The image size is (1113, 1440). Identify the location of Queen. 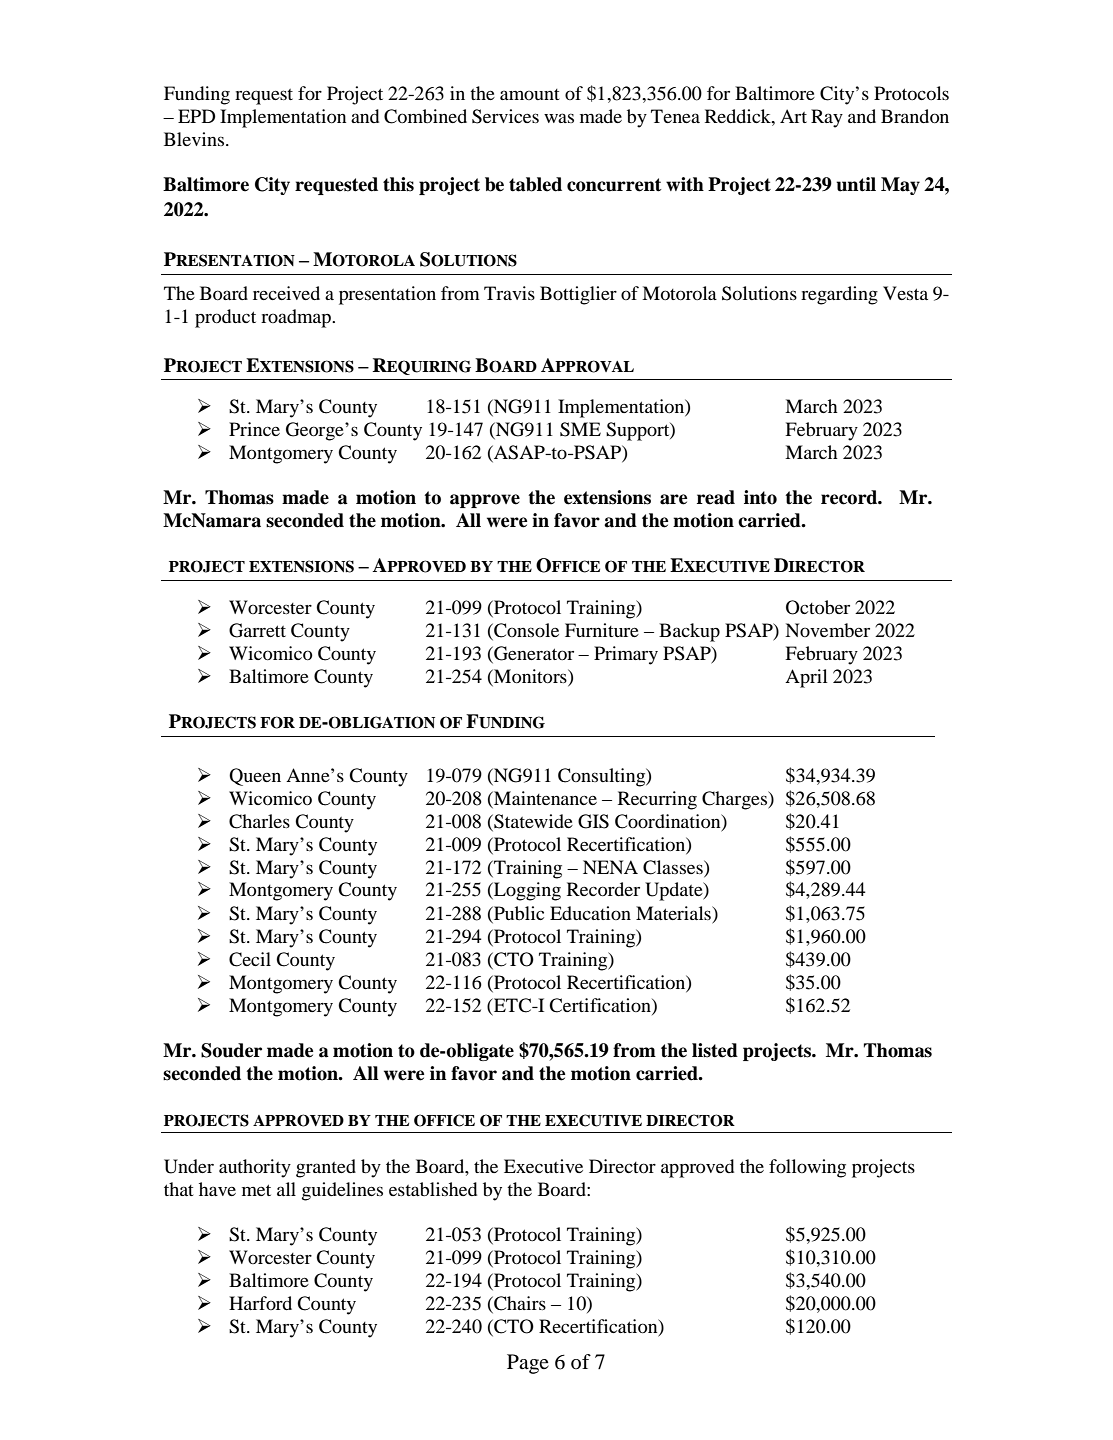
(255, 777).
